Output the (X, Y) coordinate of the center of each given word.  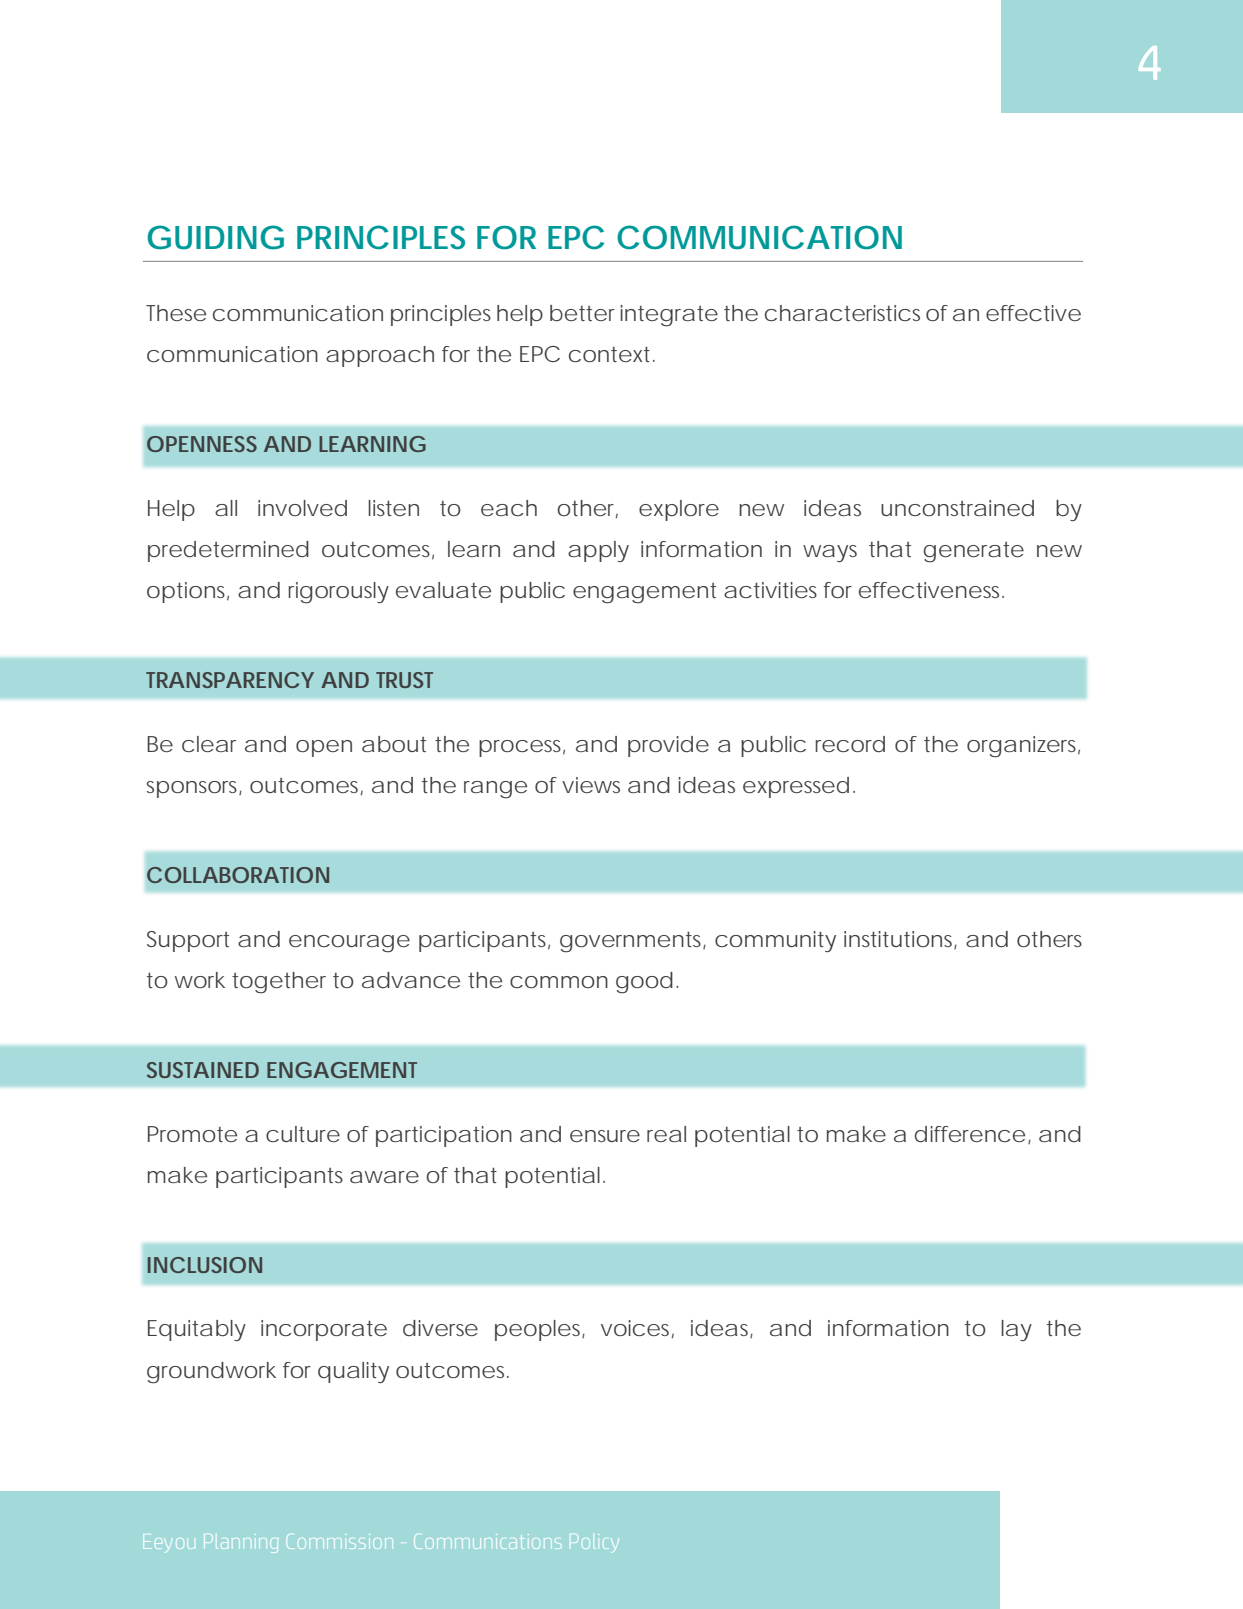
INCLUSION (205, 1265)
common (559, 982)
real (666, 1134)
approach (380, 356)
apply (598, 551)
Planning (241, 1543)
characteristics (842, 313)
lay (1016, 1330)
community (775, 941)
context (611, 354)
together (279, 983)
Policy (593, 1543)
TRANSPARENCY (230, 680)
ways (830, 553)
